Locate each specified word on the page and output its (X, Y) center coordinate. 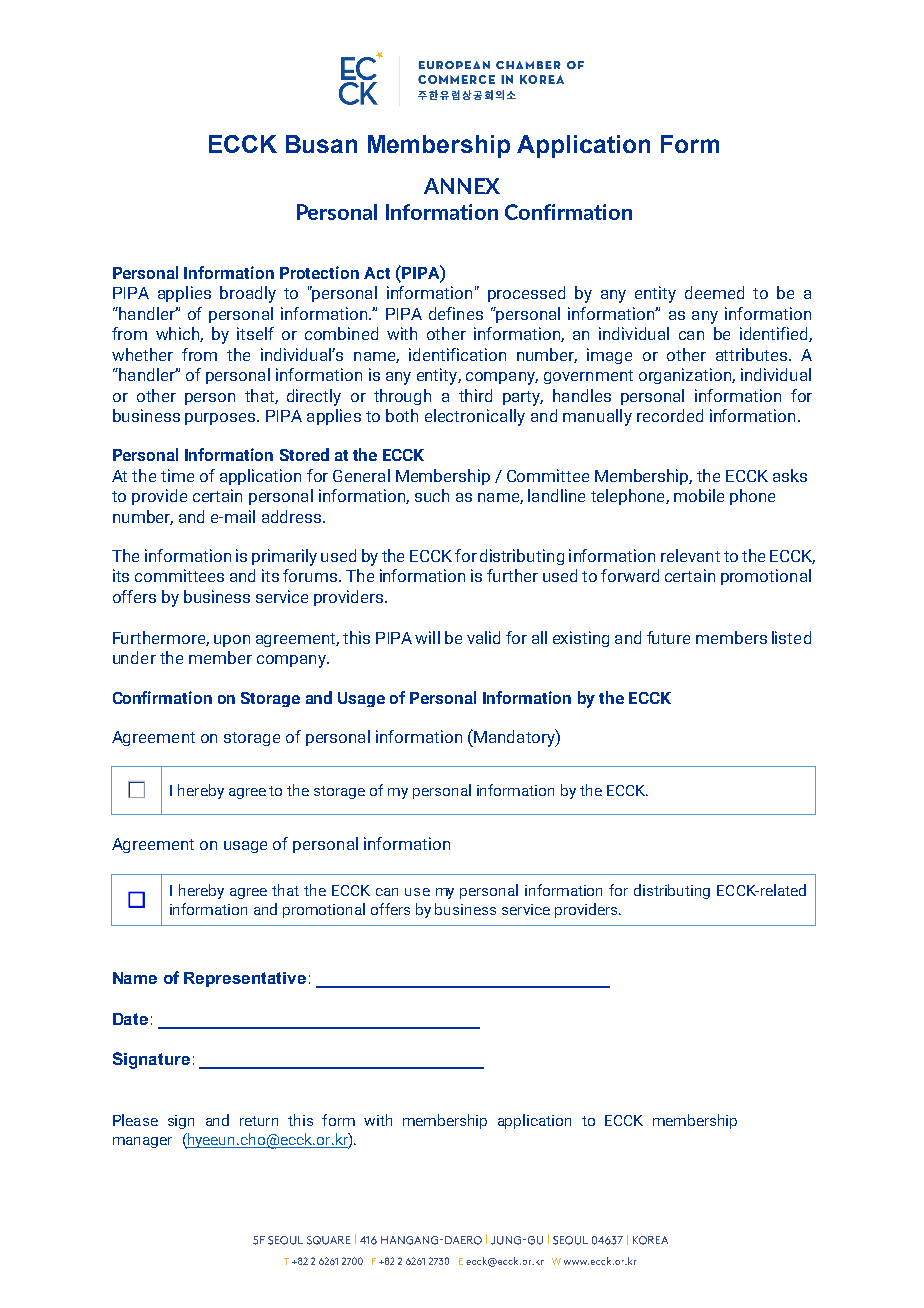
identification (457, 354)
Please (135, 1120)
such (432, 495)
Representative (245, 979)
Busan (321, 144)
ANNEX (462, 186)
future (668, 637)
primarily (284, 557)
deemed (714, 292)
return (259, 1121)
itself (255, 333)
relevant (690, 555)
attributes (751, 354)
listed (791, 637)
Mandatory (514, 738)
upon (232, 641)
